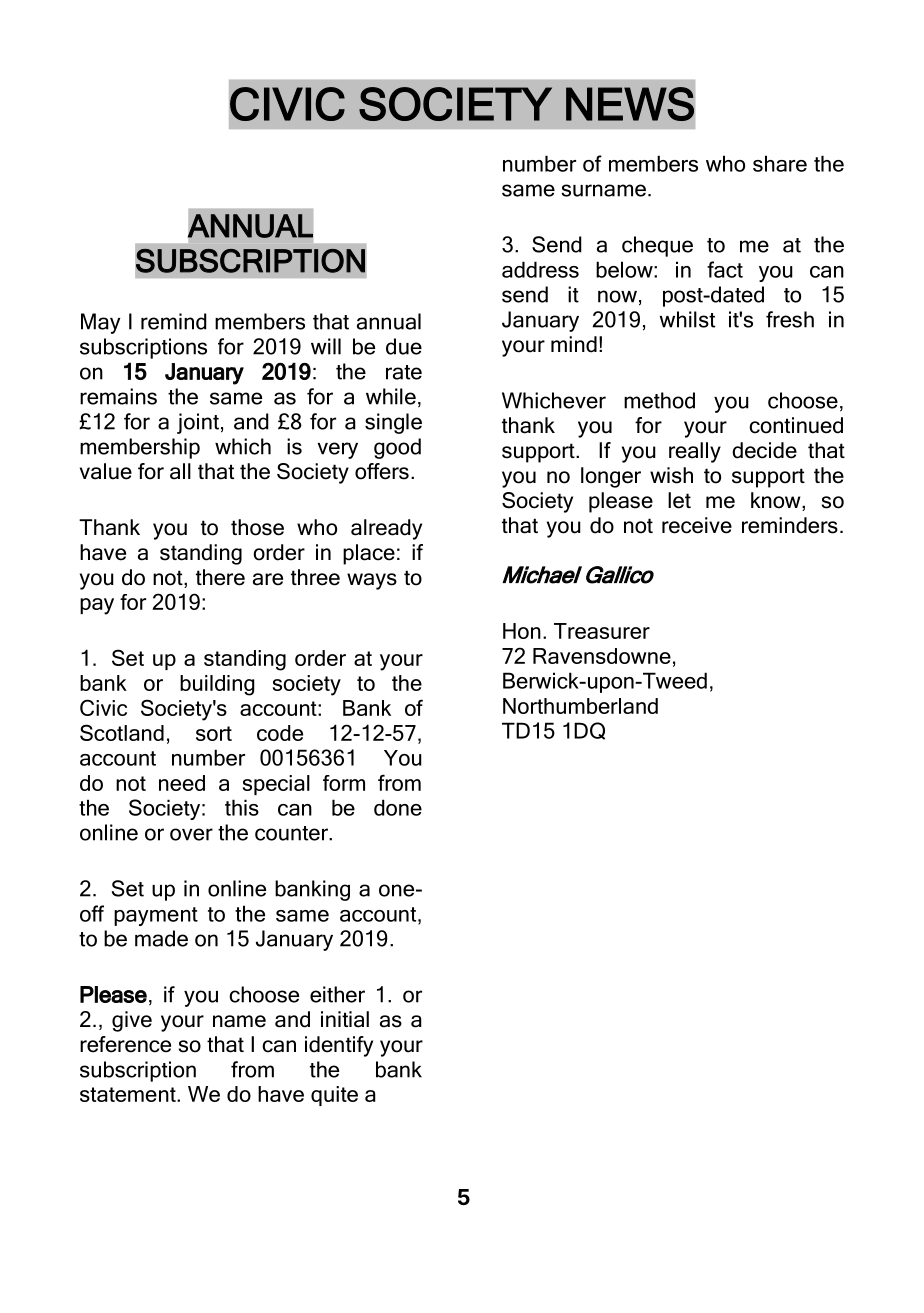  I want to click on Northumberland, so click(580, 706).
